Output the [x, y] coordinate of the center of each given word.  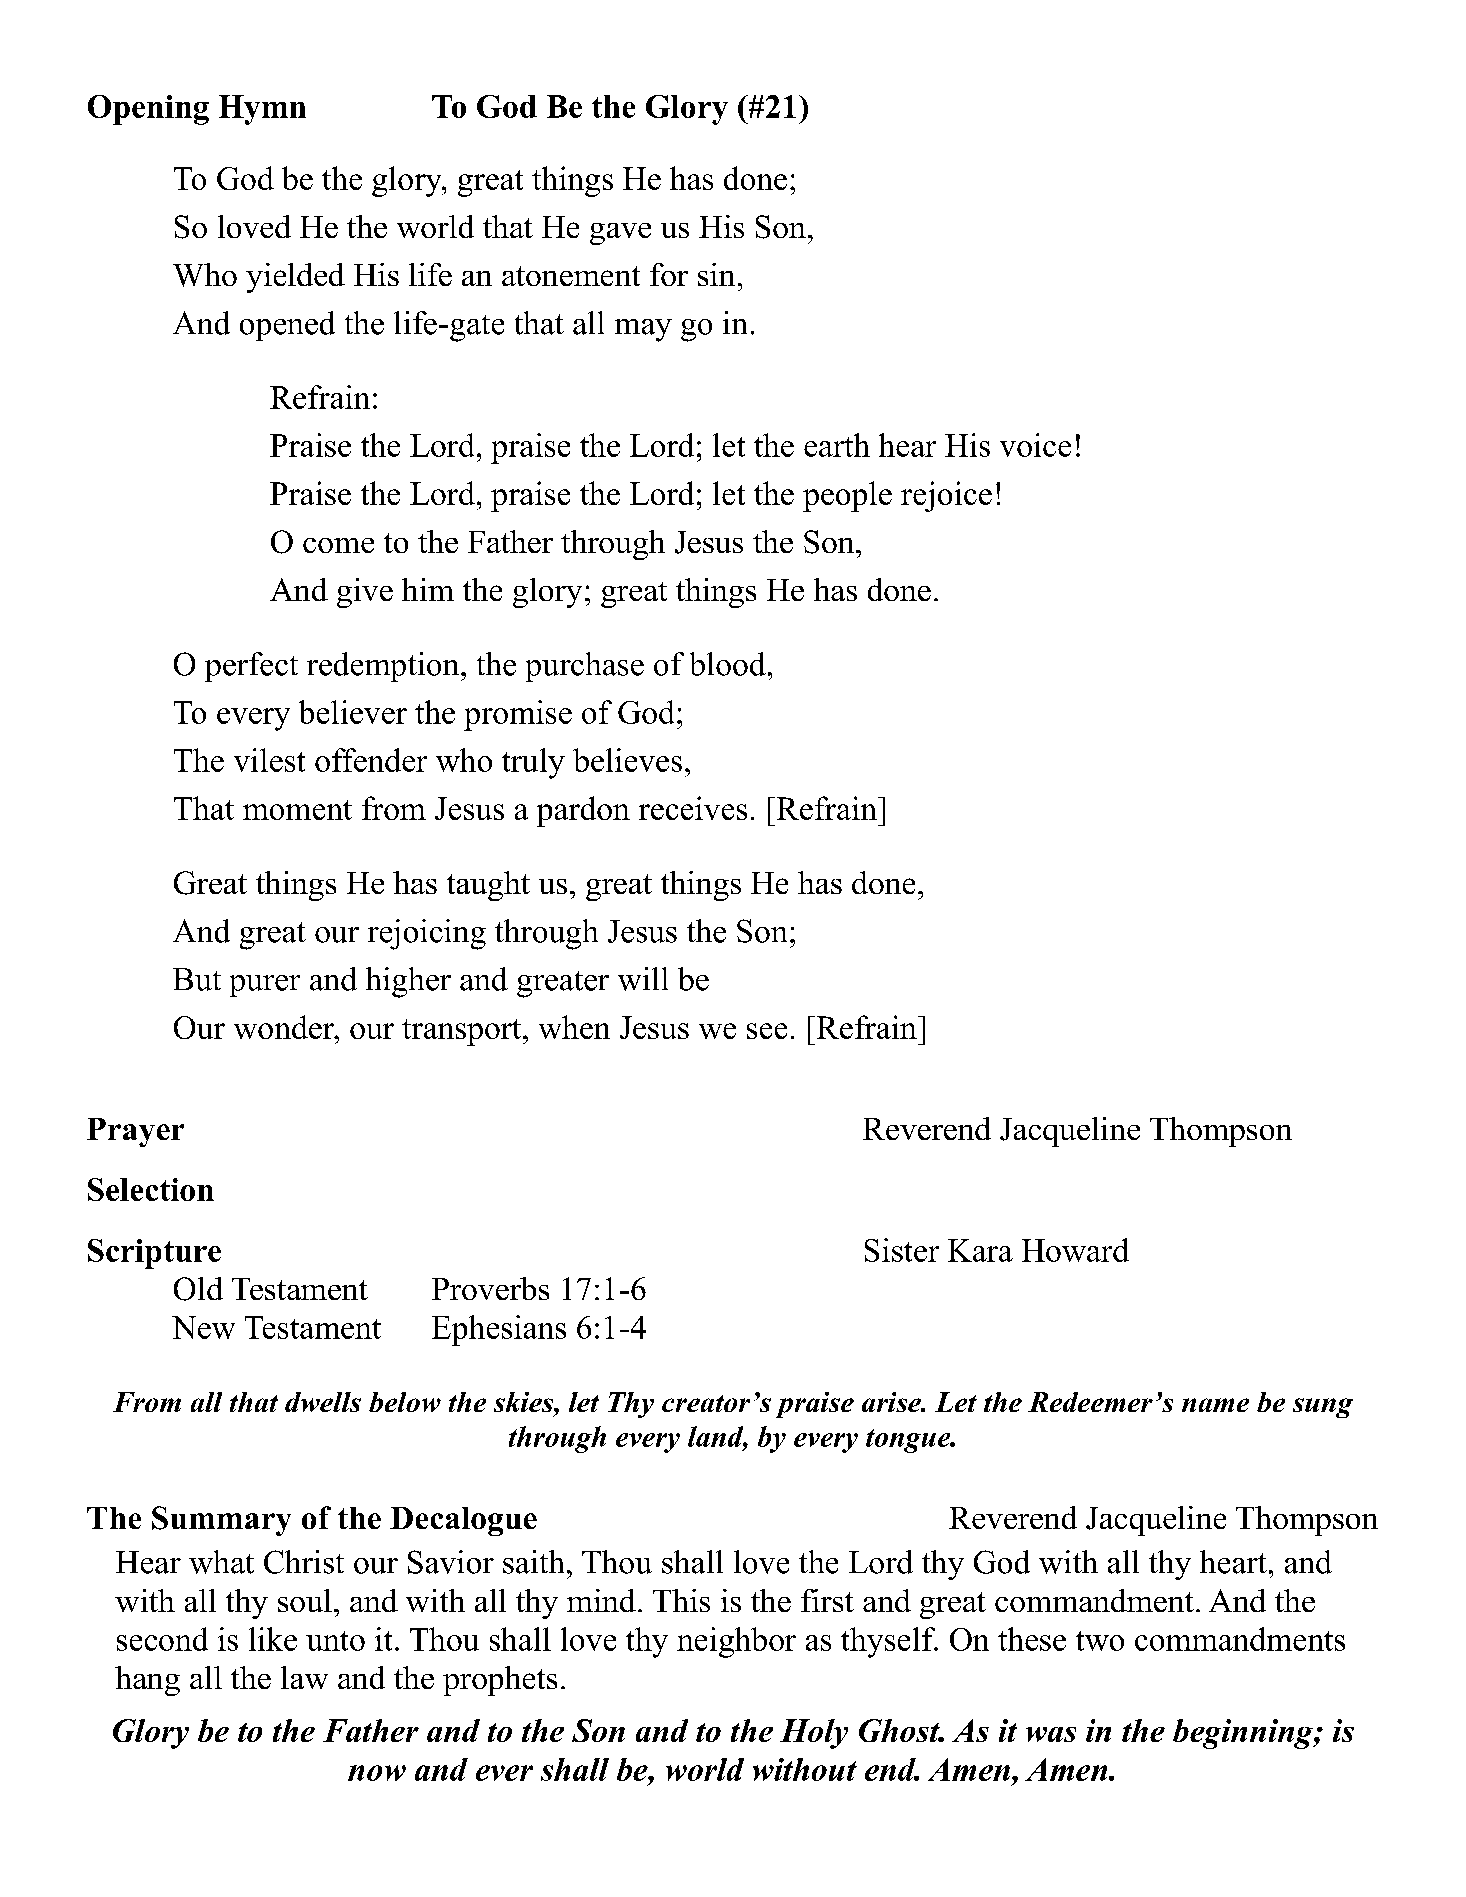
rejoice [946, 496]
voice [1035, 445]
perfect [251, 667]
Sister [902, 1250]
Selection [151, 1189]
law [304, 1677]
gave [620, 234]
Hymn [262, 110]
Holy [814, 1734]
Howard [1075, 1250]
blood [728, 664]
